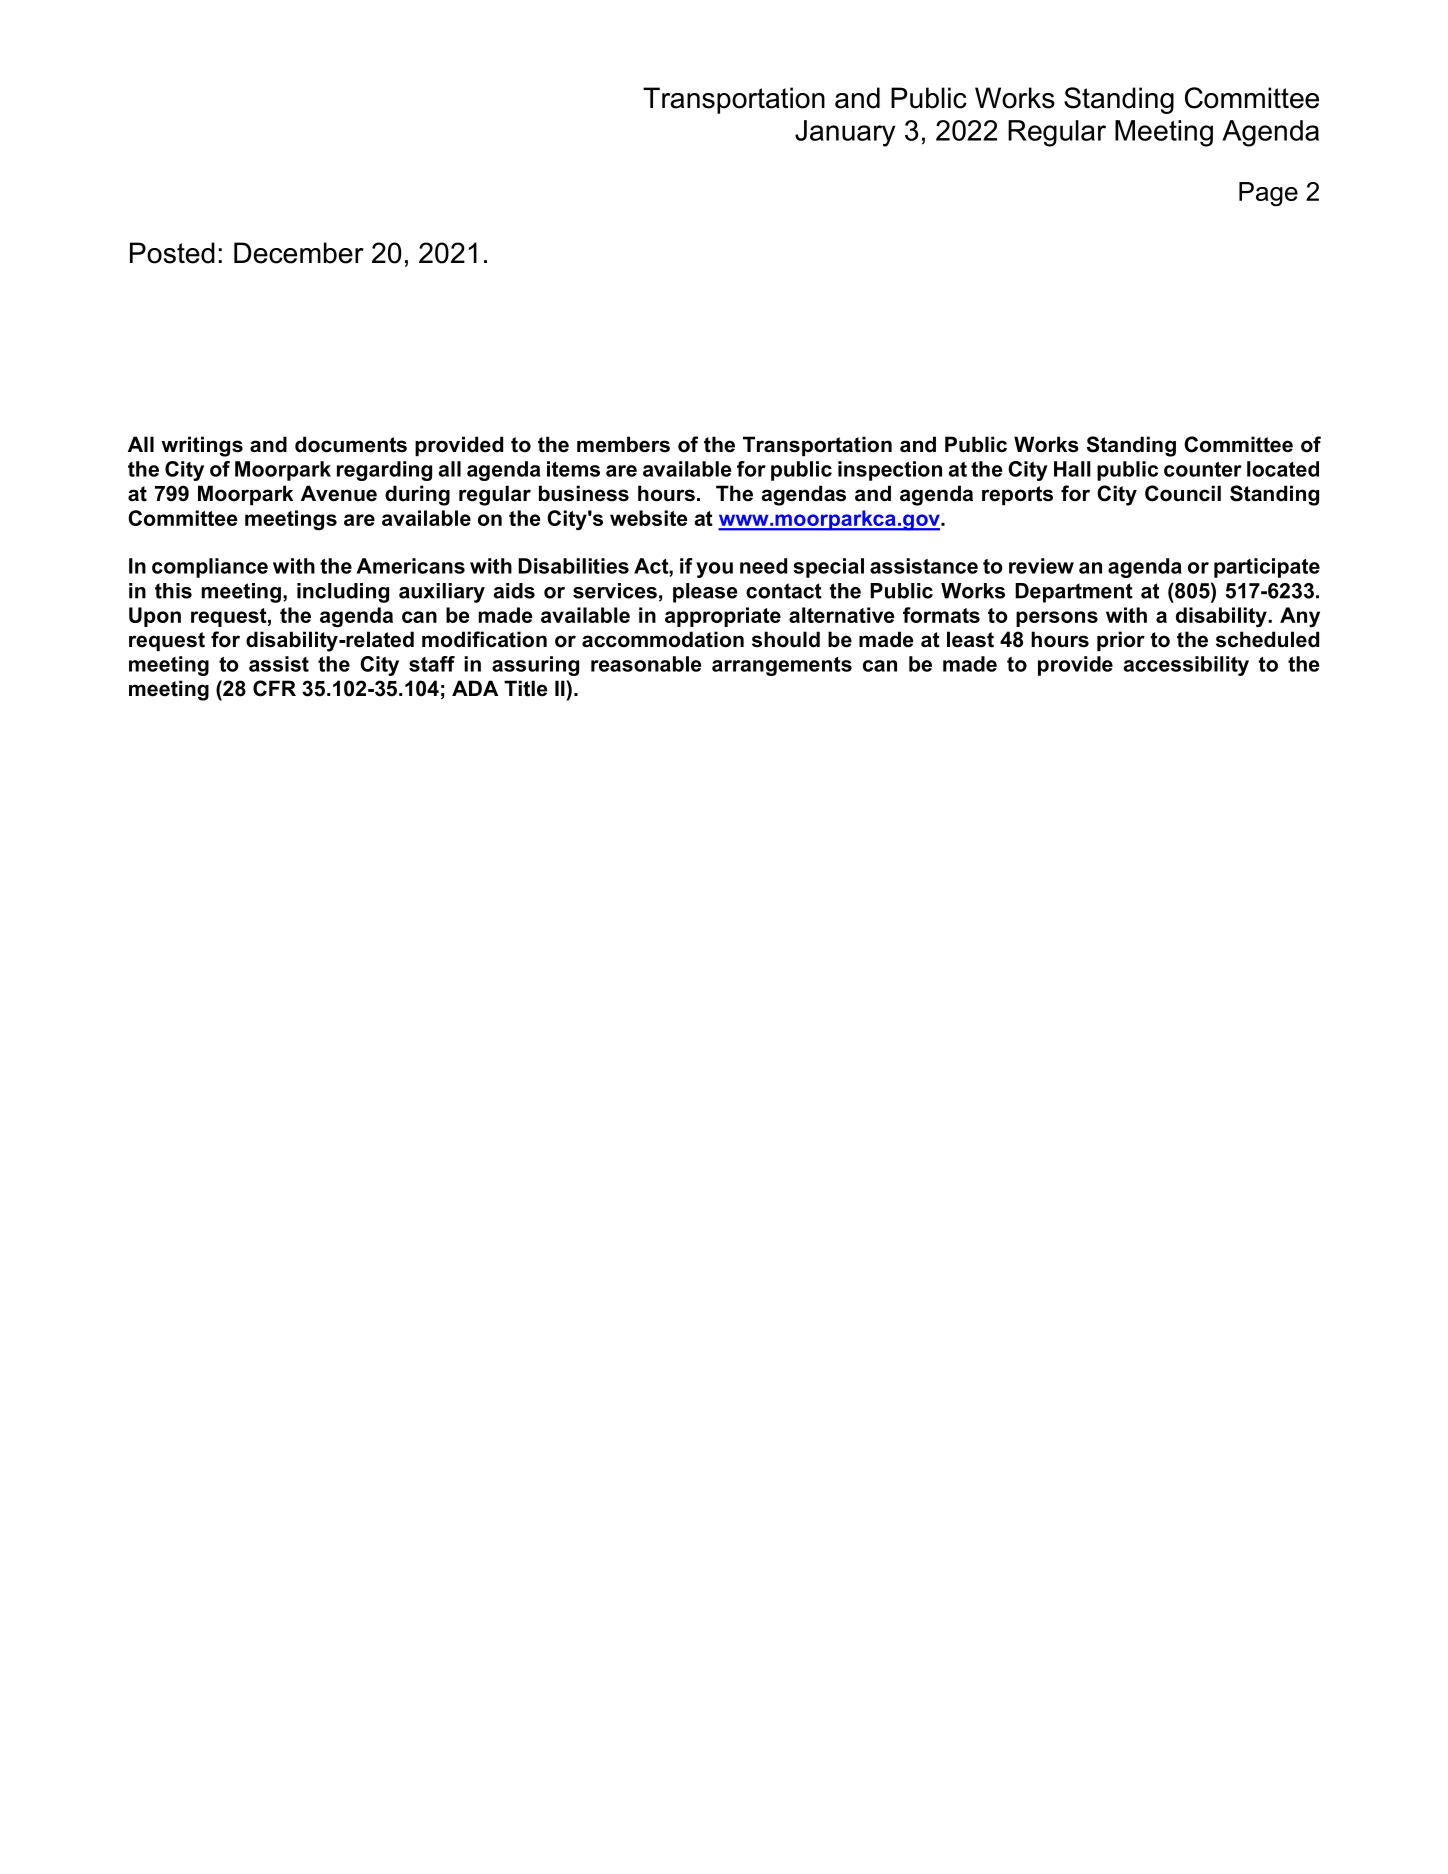  I want to click on December, so click(299, 253).
